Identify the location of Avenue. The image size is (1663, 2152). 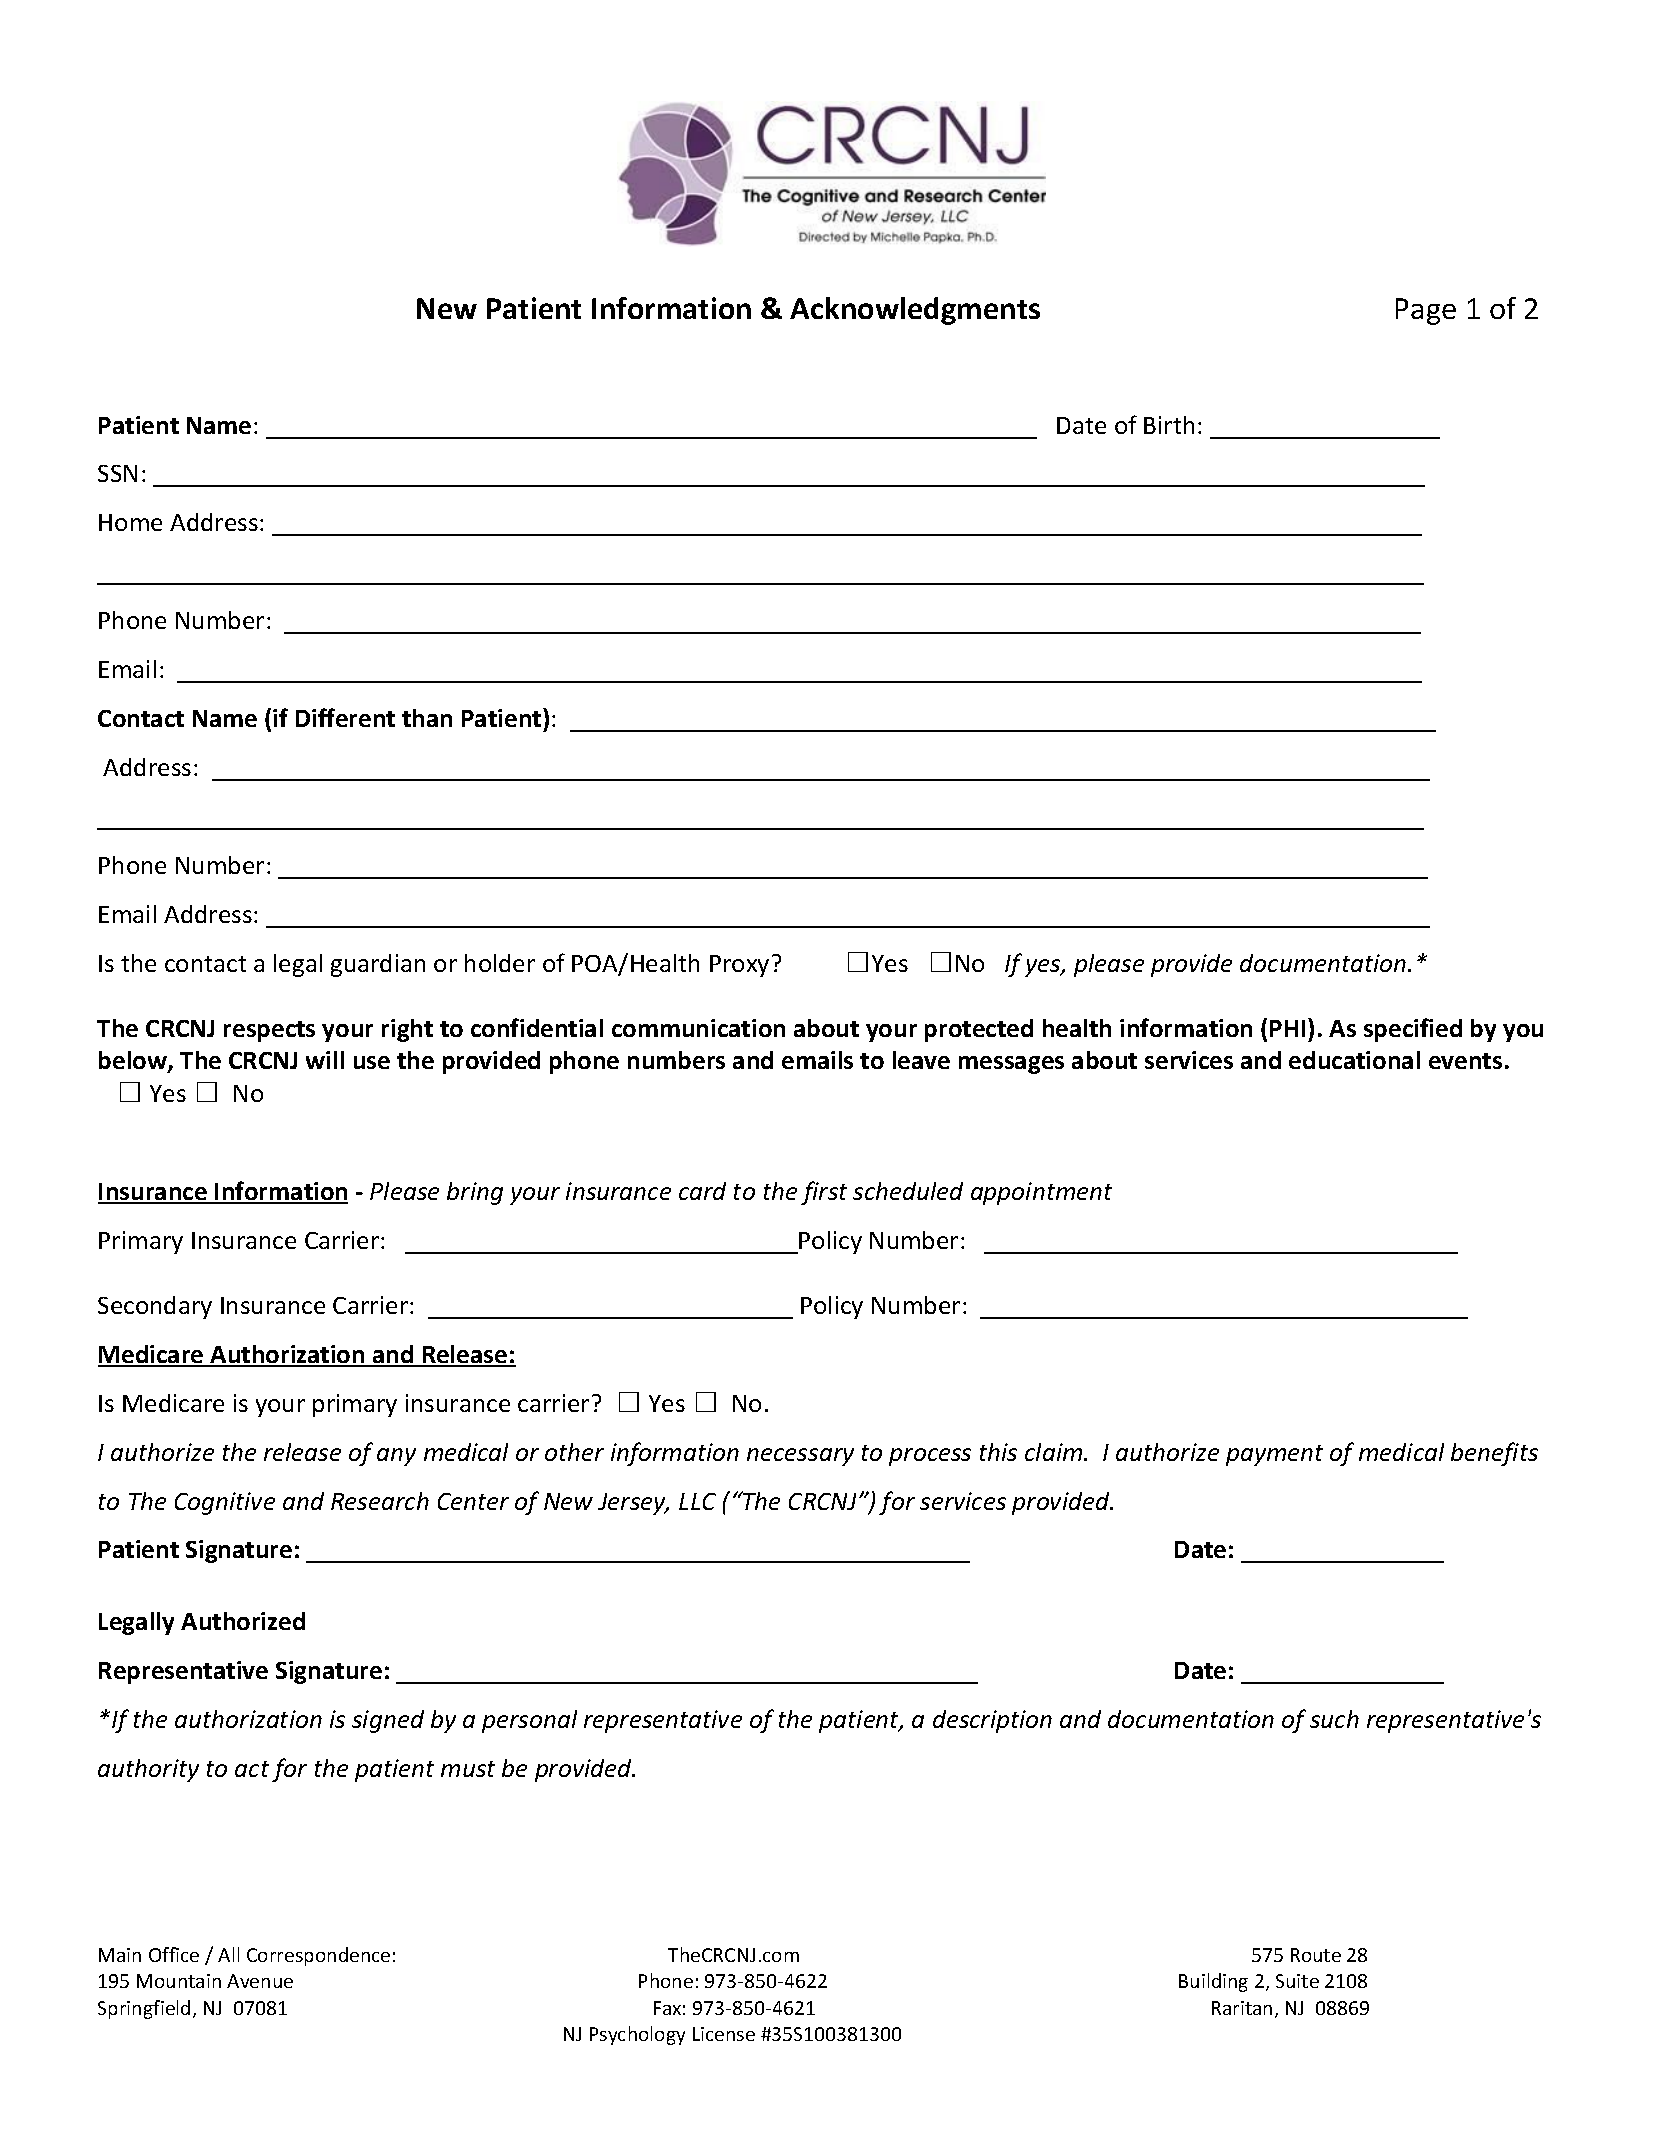
(260, 1981).
